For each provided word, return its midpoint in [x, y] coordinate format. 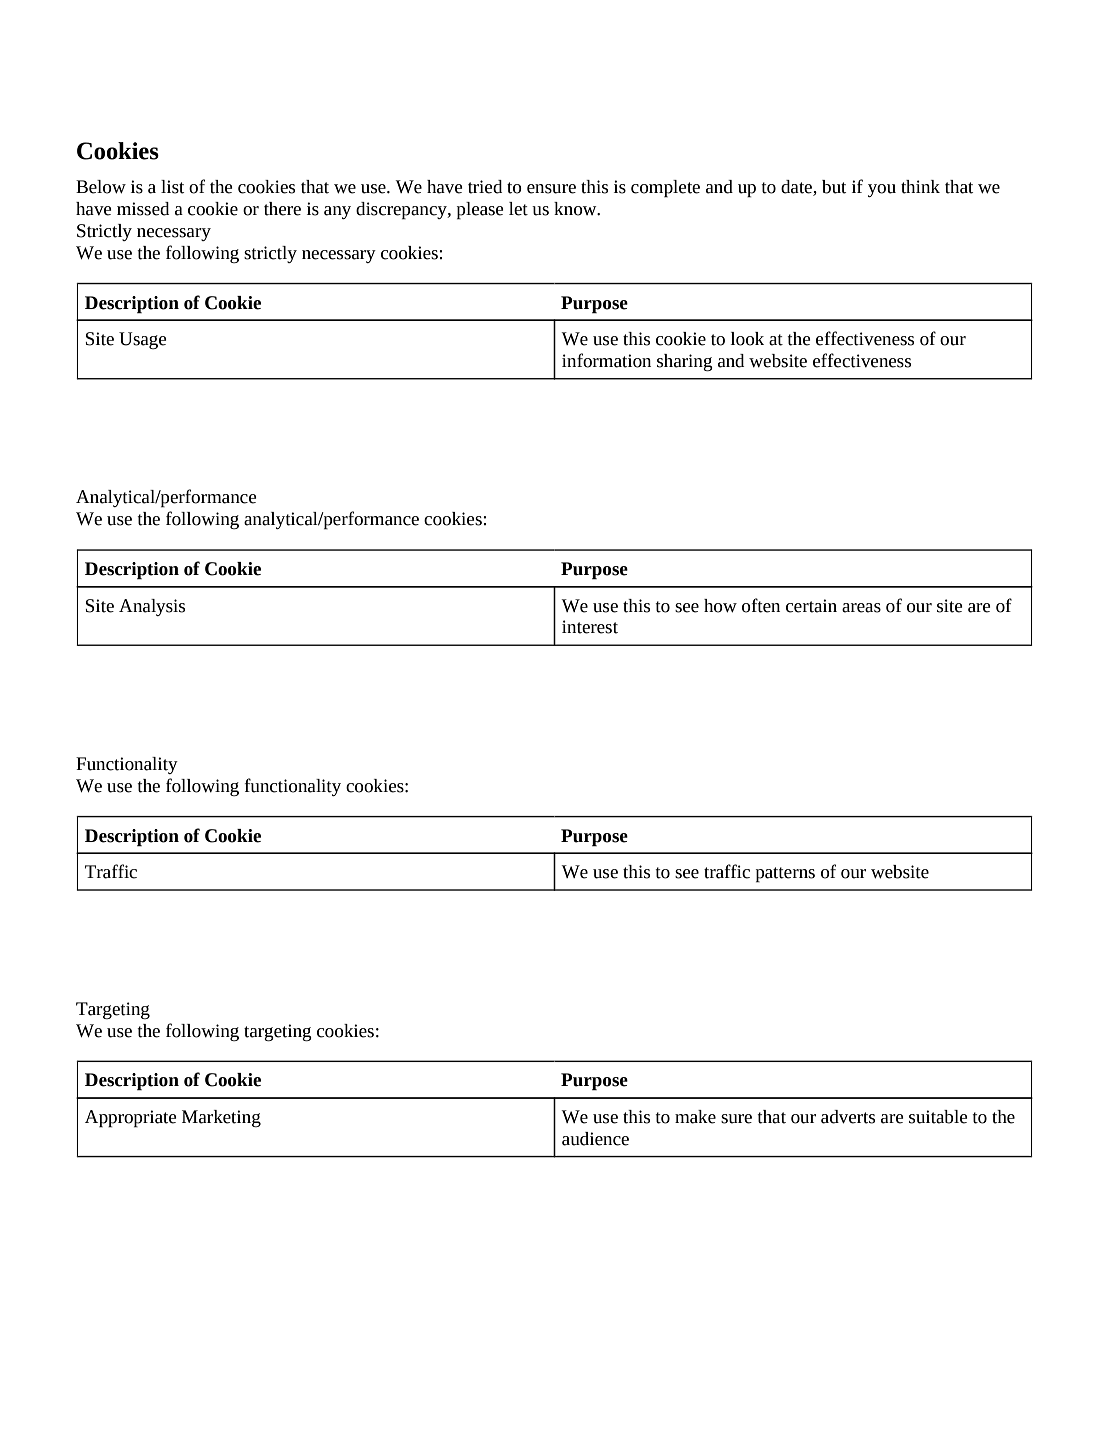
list [172, 187]
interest [590, 627]
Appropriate [131, 1119]
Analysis [152, 607]
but [834, 187]
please [480, 211]
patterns [785, 875]
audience [595, 1139]
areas [861, 608]
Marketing [221, 1118]
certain [811, 606]
